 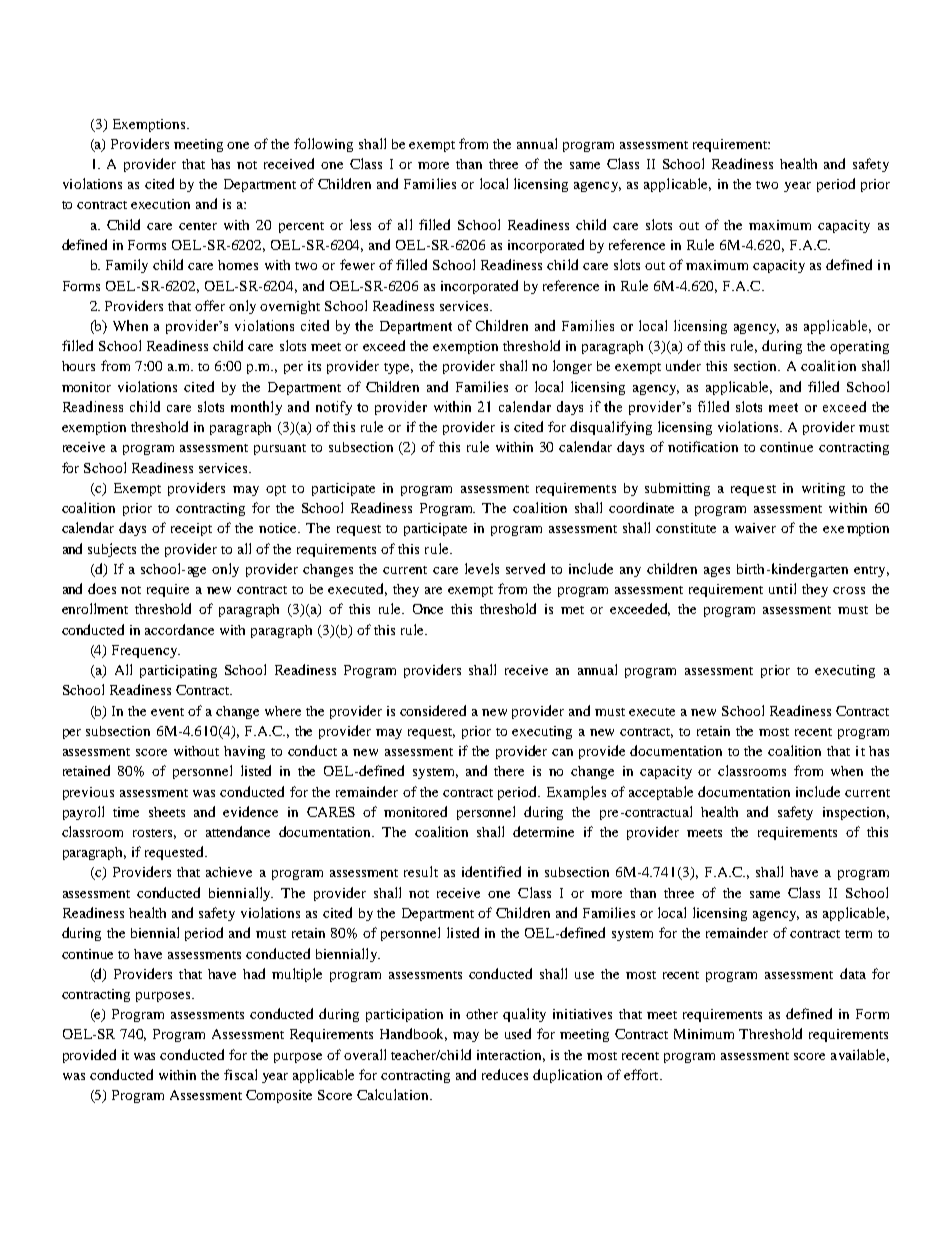 I want to click on reduces, so click(x=505, y=1074).
